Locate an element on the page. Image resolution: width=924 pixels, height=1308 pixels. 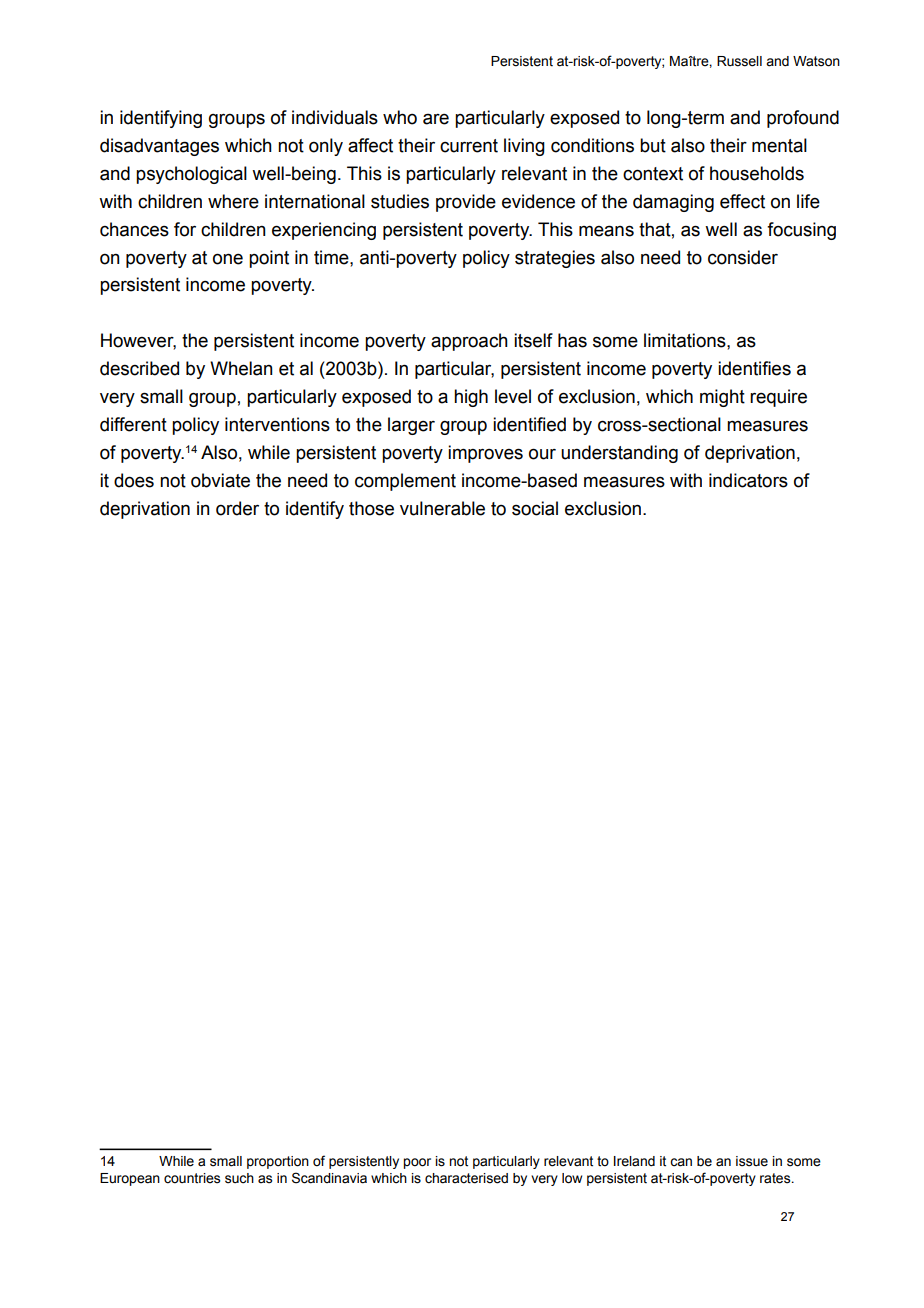
order is located at coordinates (237, 508).
